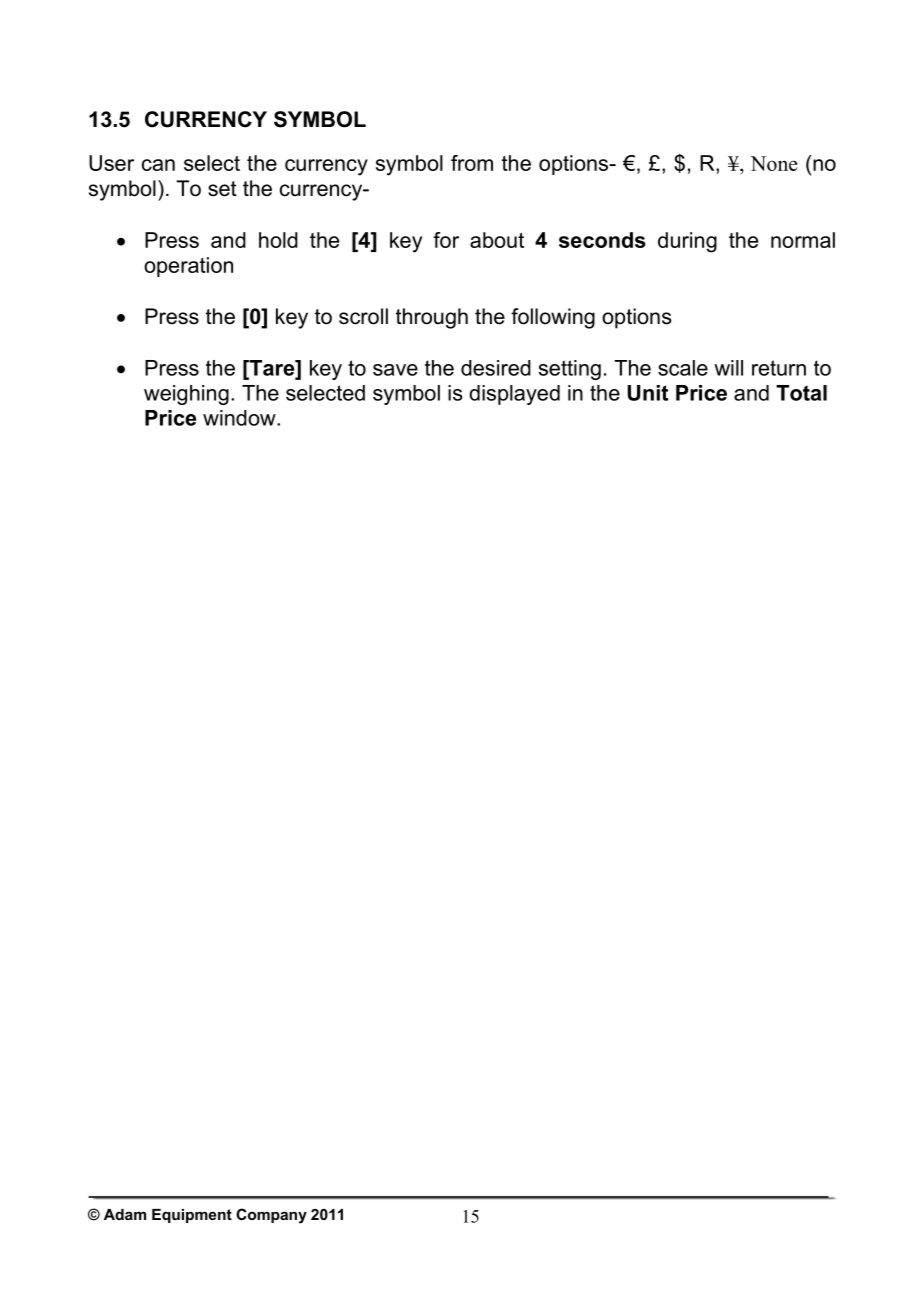  What do you see at coordinates (240, 418) in the image?
I see `window` at bounding box center [240, 418].
